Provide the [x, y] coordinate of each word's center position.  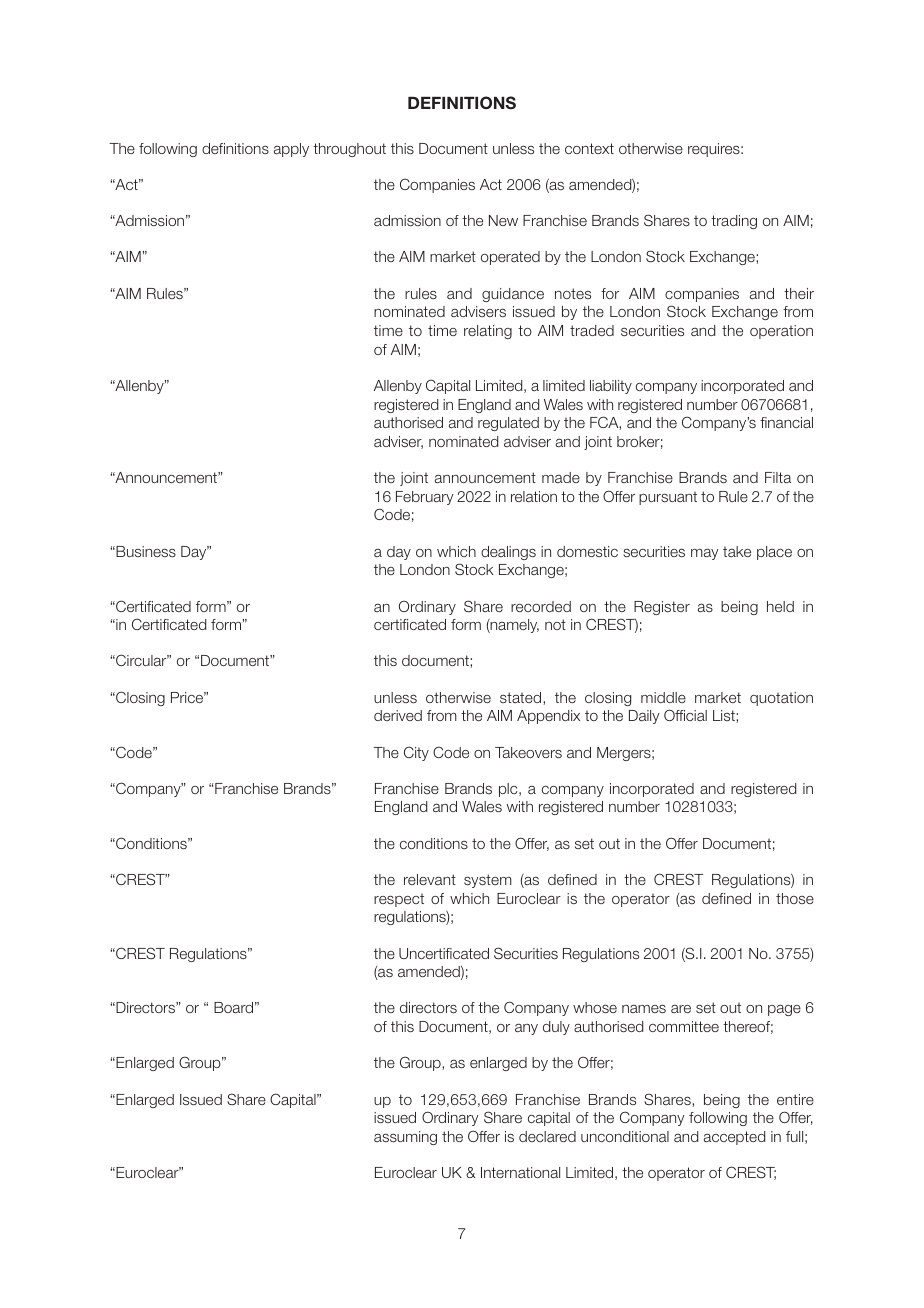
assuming [405, 1138]
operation [781, 332]
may [704, 554]
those [795, 898]
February [424, 498]
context [589, 148]
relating [488, 332]
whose [595, 1007]
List [725, 715]
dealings [508, 553]
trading [734, 222]
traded [592, 330]
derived [398, 715]
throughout [349, 150]
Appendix [548, 717]
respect [399, 900]
